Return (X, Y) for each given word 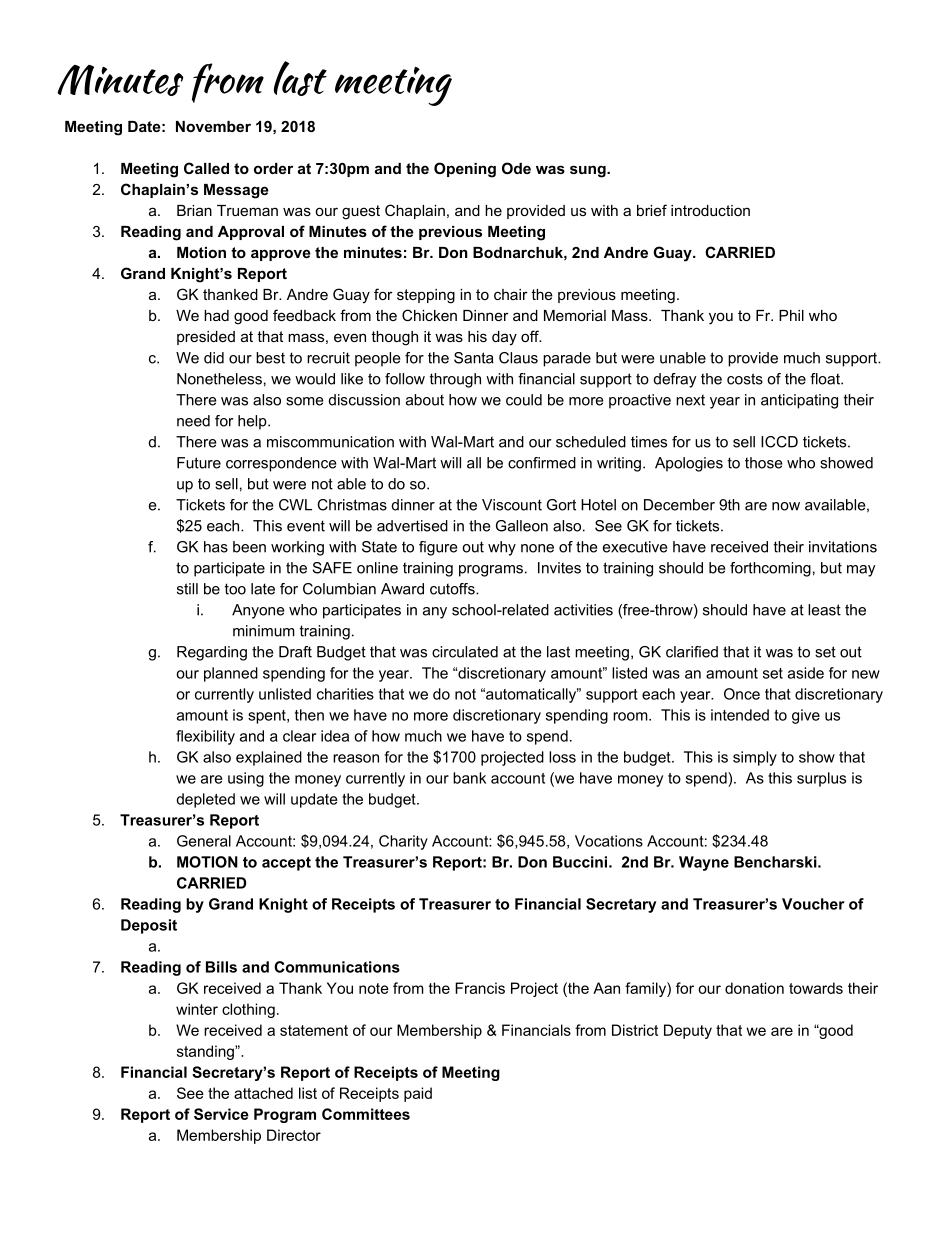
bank (469, 778)
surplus (821, 779)
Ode (516, 168)
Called (206, 168)
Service (221, 1114)
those (764, 463)
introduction (710, 210)
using (246, 779)
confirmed (542, 463)
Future (199, 463)
